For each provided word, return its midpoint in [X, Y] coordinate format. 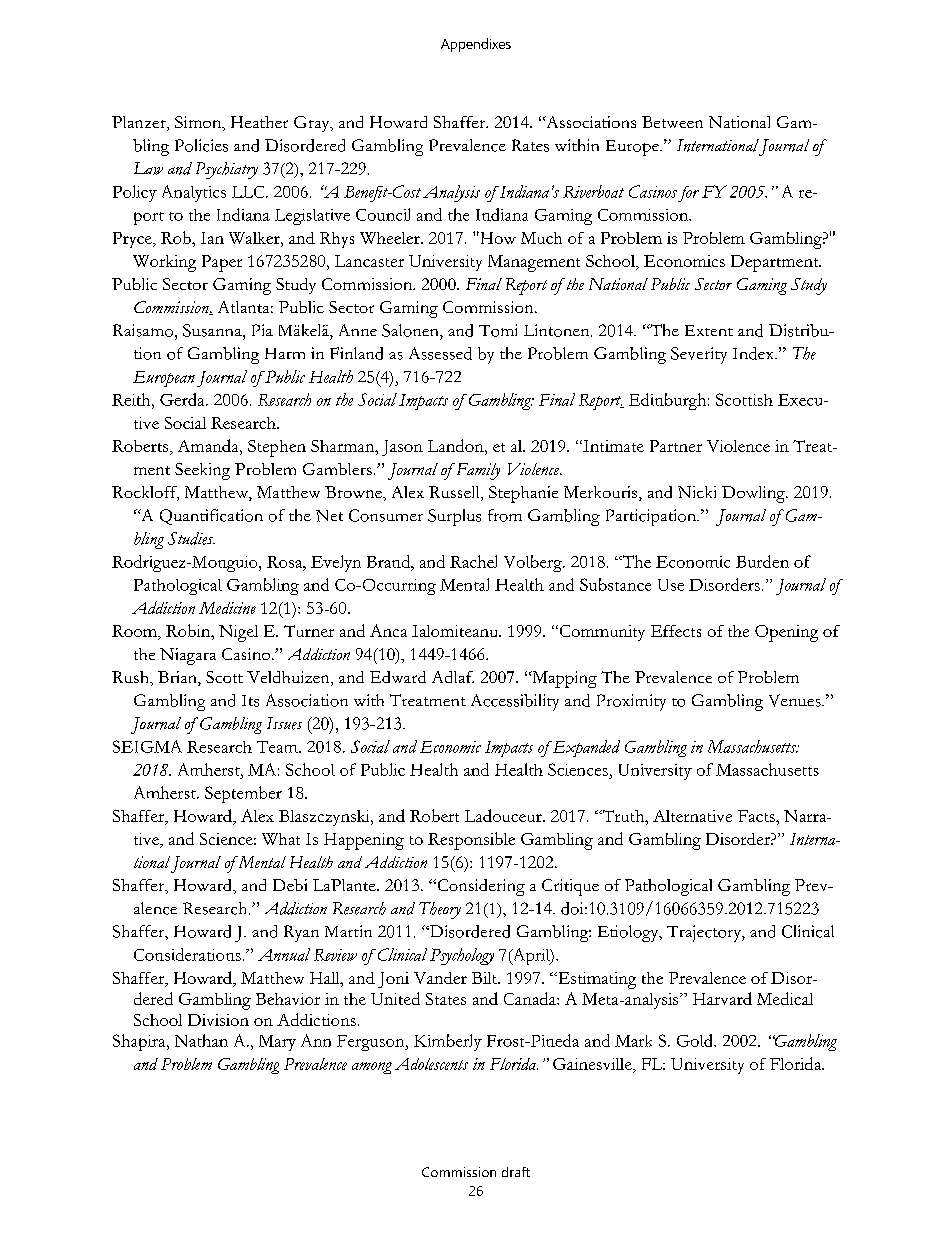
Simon [199, 123]
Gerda [183, 399]
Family [476, 471]
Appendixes [476, 45]
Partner [676, 446]
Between [672, 122]
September [243, 794]
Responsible [471, 841]
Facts [757, 816]
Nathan [201, 1040]
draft [516, 1172]
